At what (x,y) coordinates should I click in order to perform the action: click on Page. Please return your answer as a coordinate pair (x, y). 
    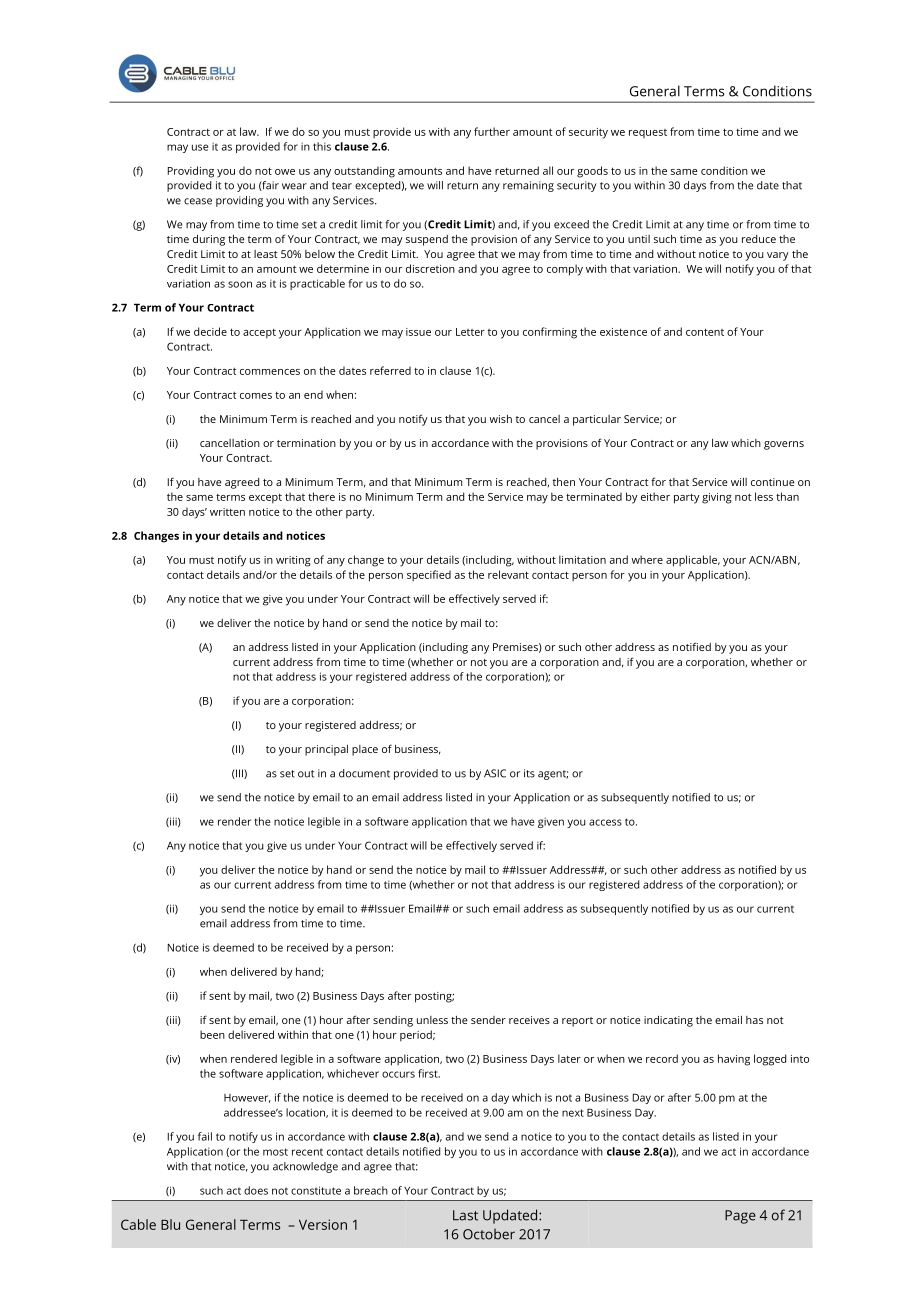
    Looking at the image, I should click on (740, 1217).
